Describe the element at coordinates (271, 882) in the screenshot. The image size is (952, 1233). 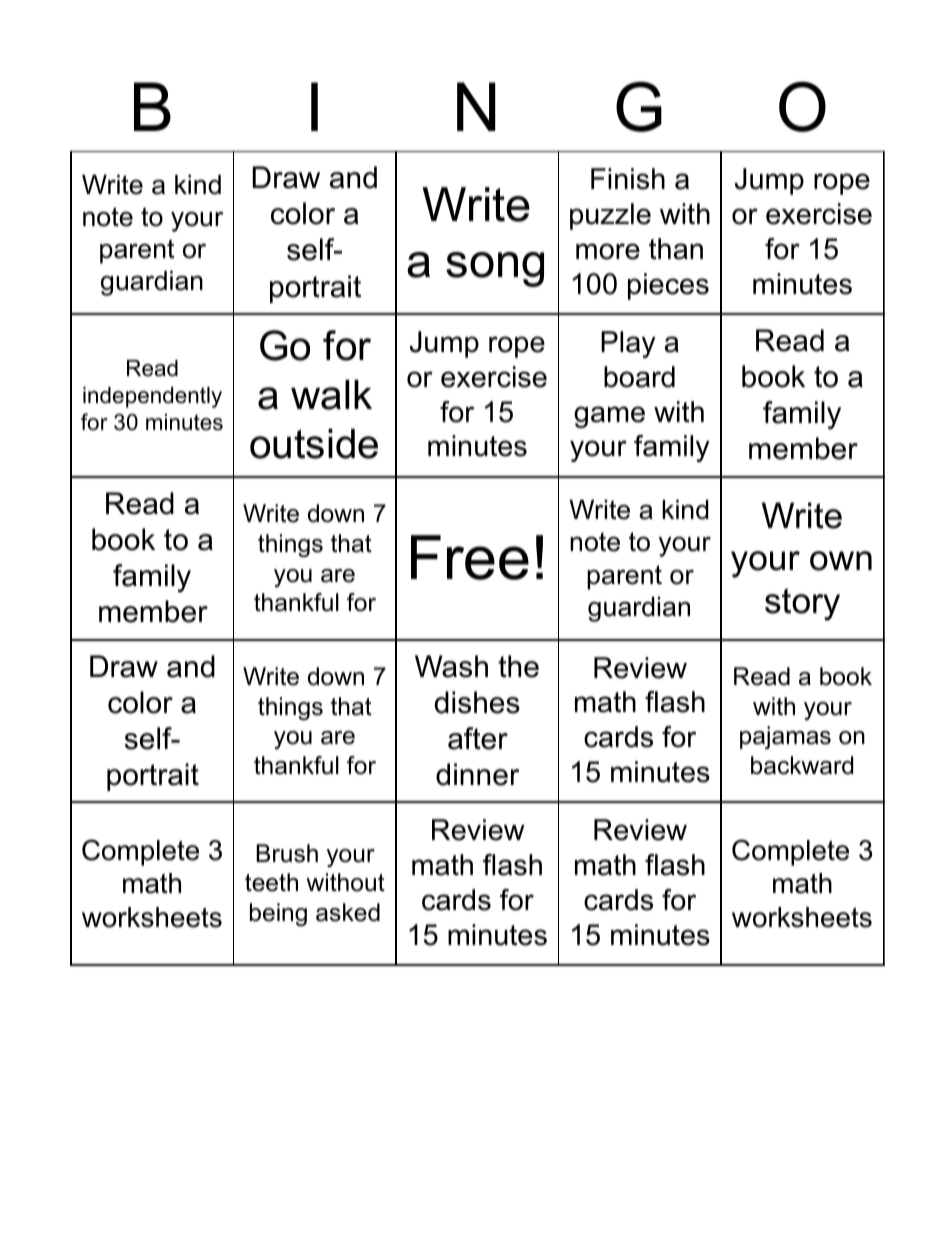
I see `teeth` at that location.
